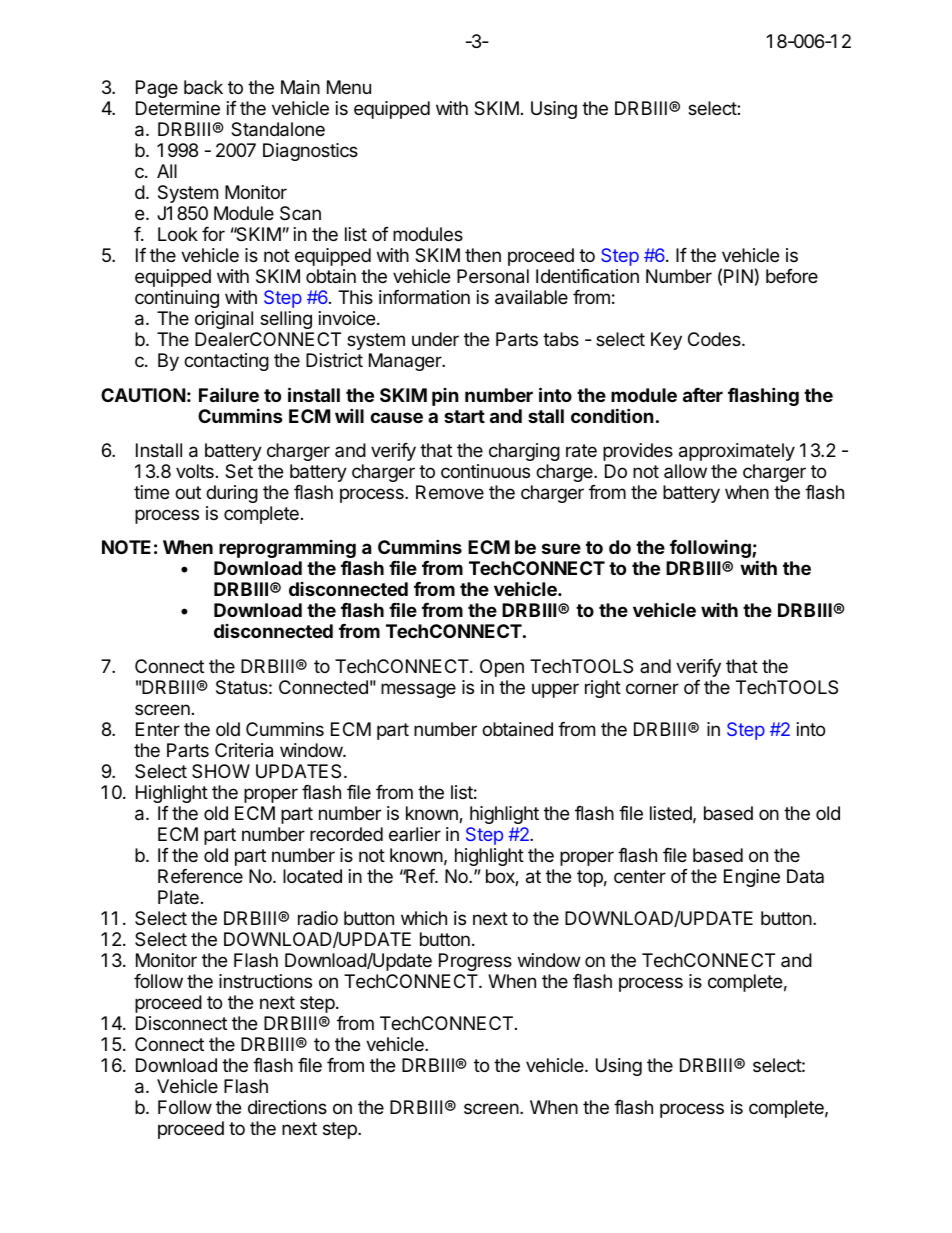 This image has height=1233, width=952. What do you see at coordinates (792, 276) in the image?
I see `before` at bounding box center [792, 276].
